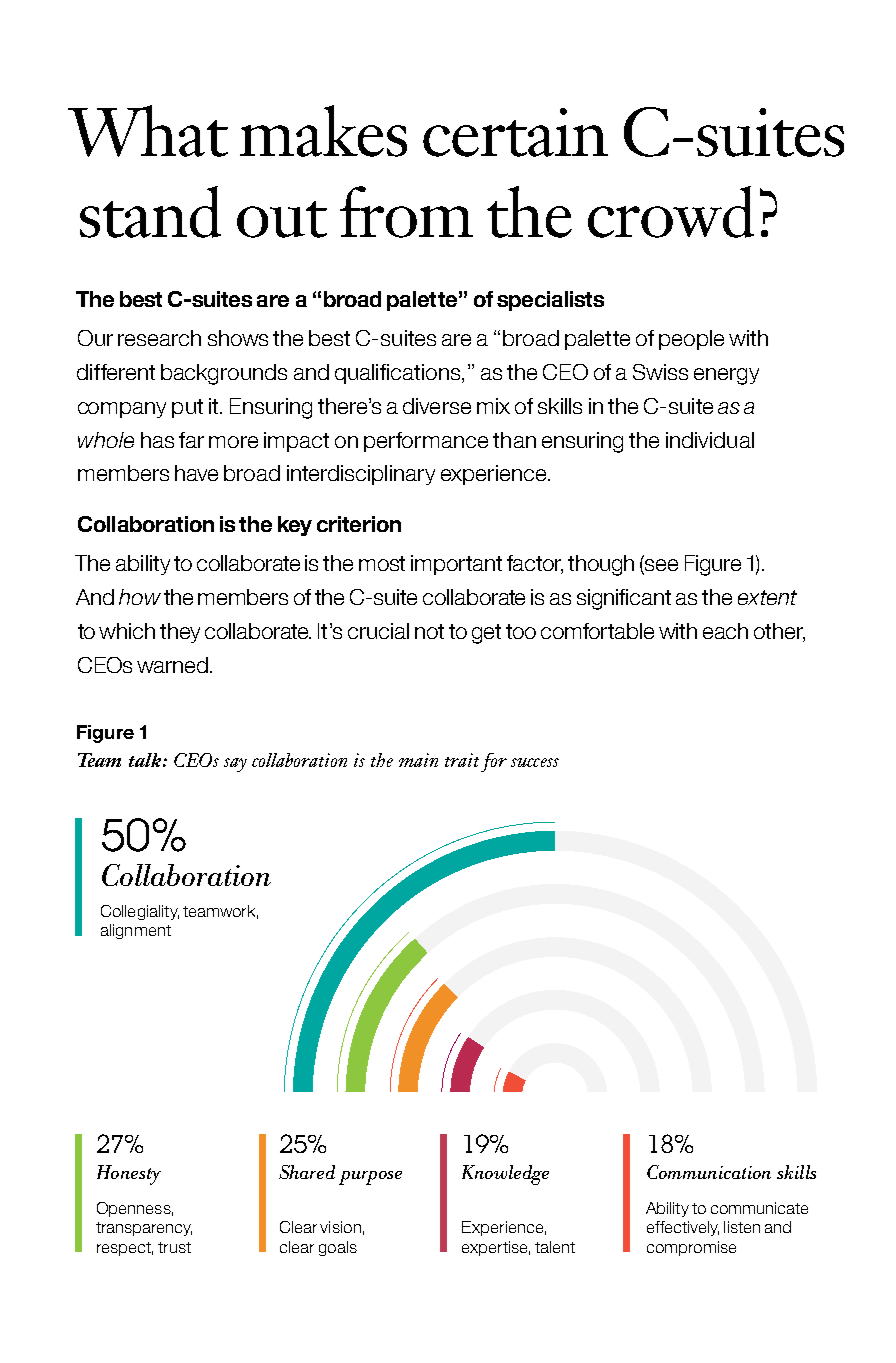  I want to click on purpose, so click(370, 1178).
